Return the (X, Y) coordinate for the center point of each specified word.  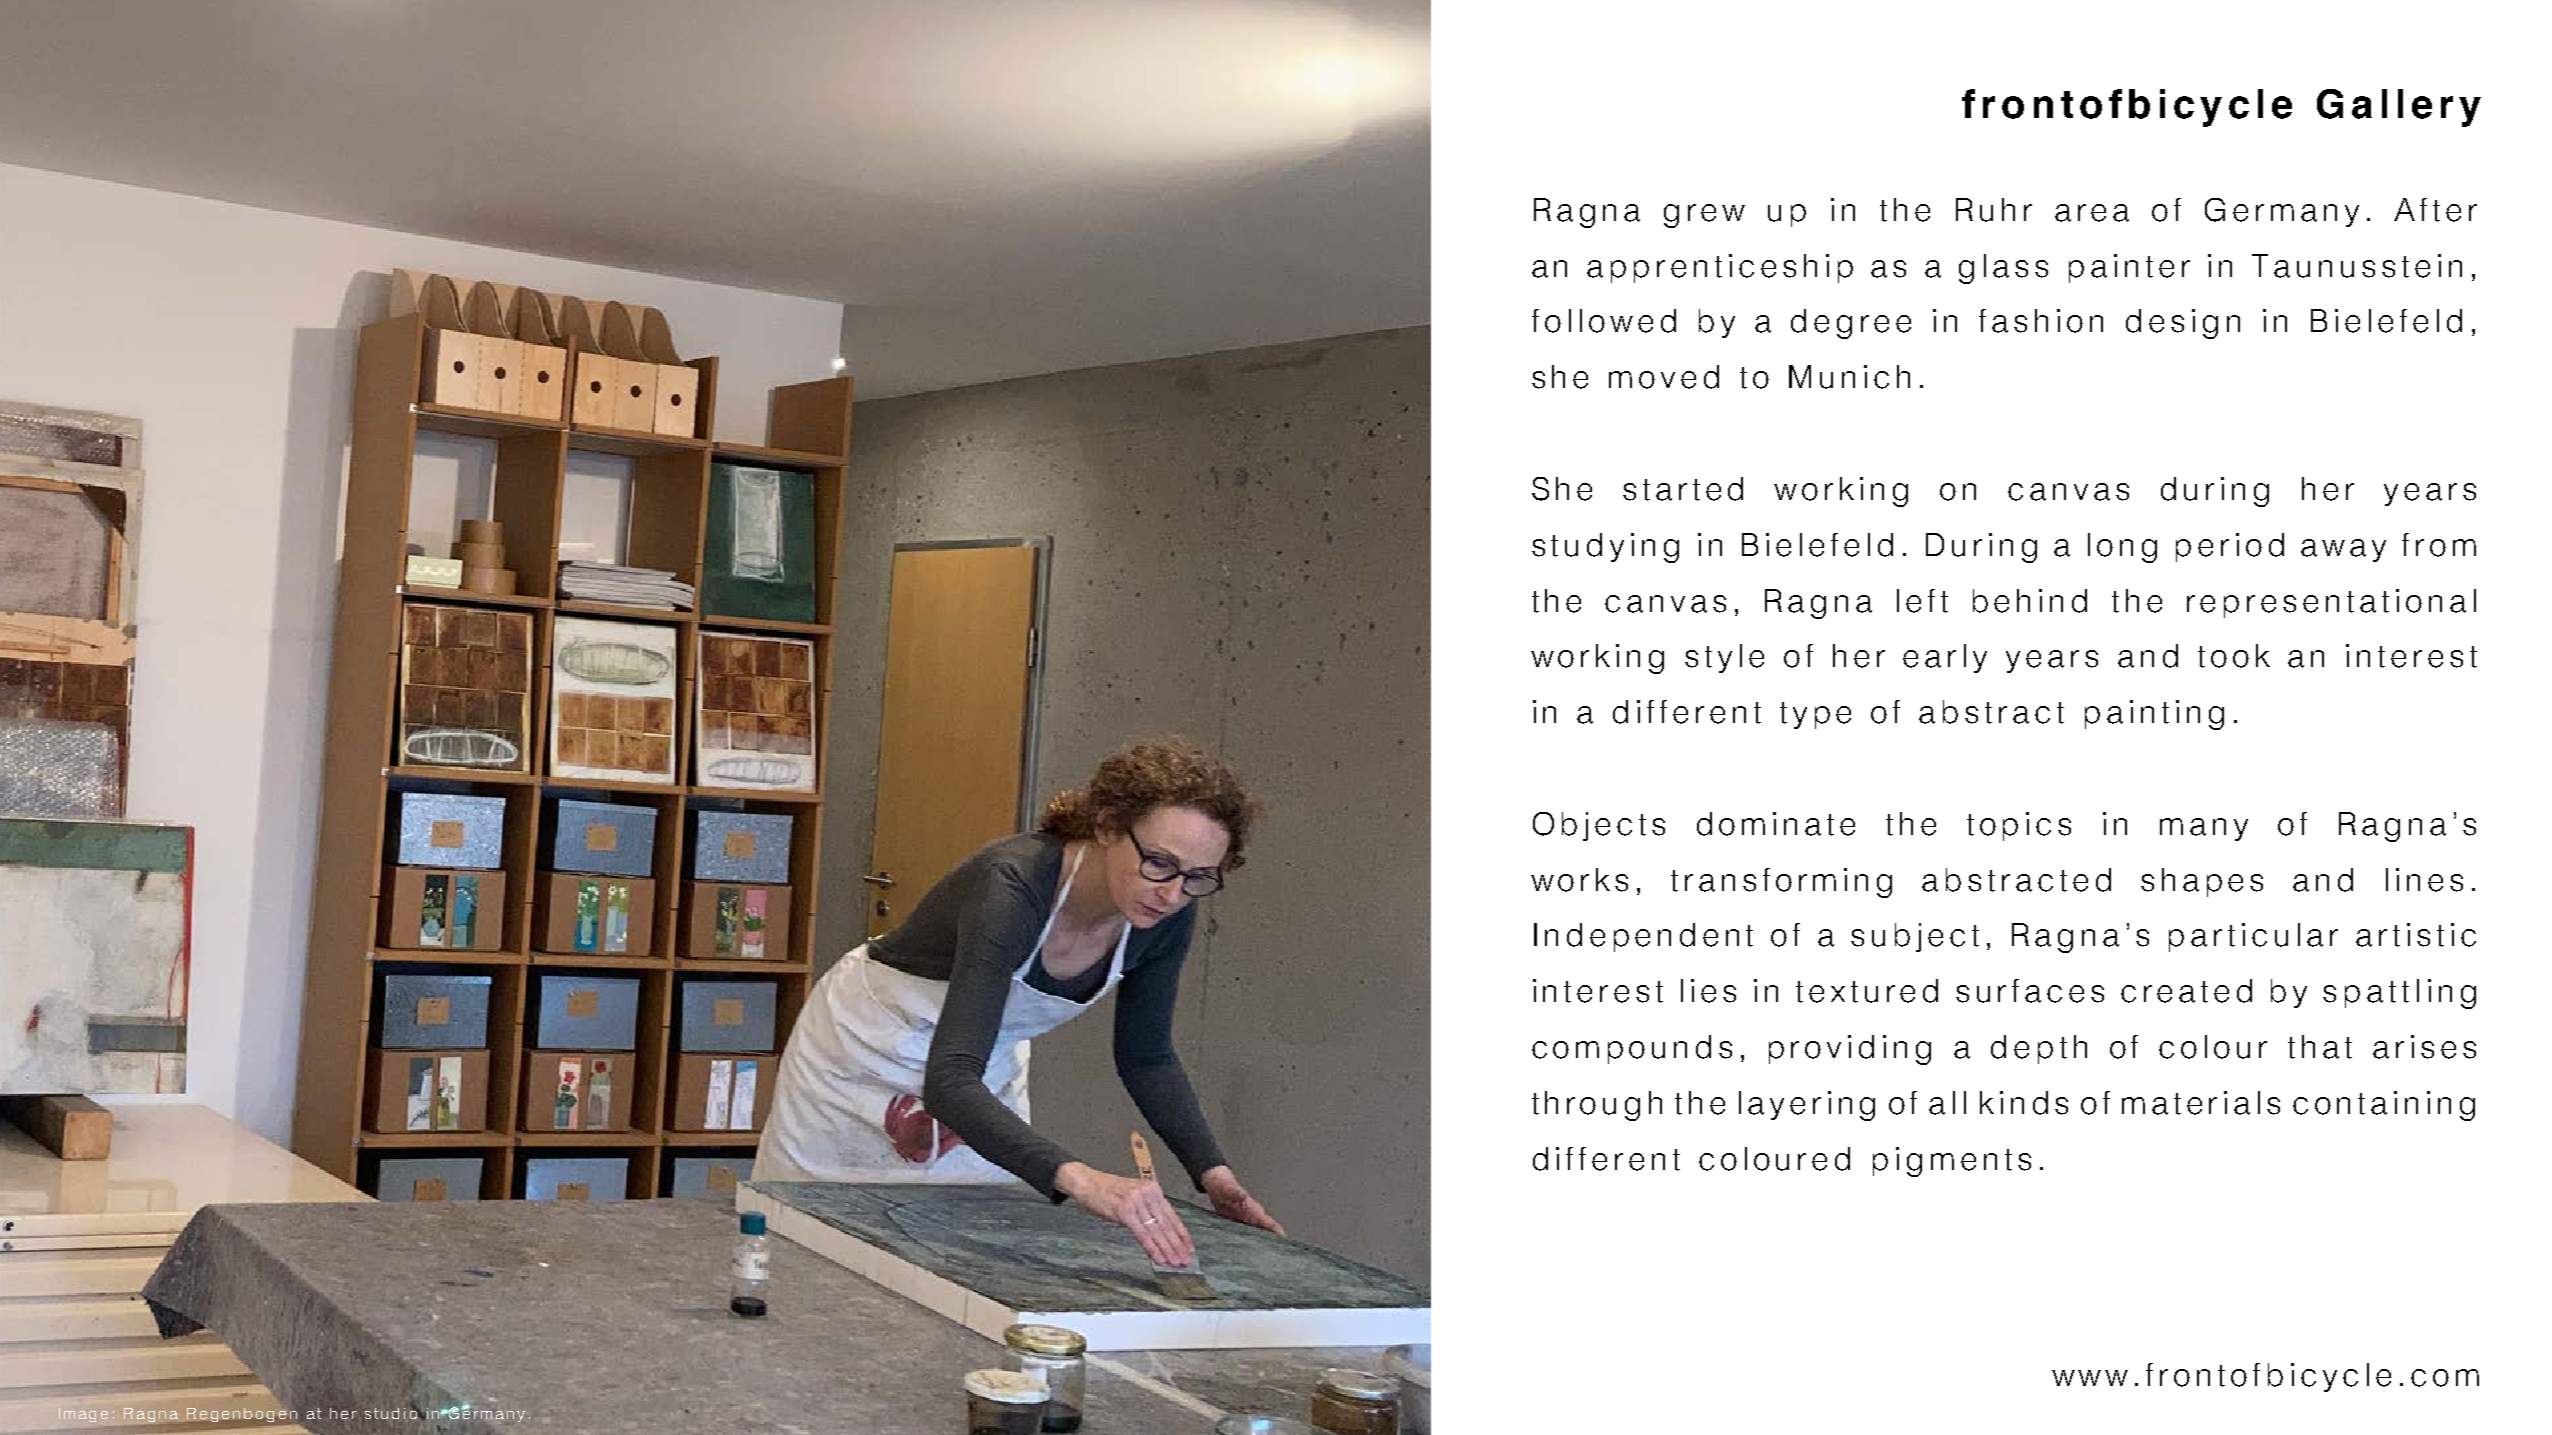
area (2092, 213)
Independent (1643, 937)
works (1579, 880)
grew (1704, 216)
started (1683, 489)
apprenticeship (1720, 268)
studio (392, 1412)
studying (1605, 548)
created (2186, 991)
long (2122, 548)
